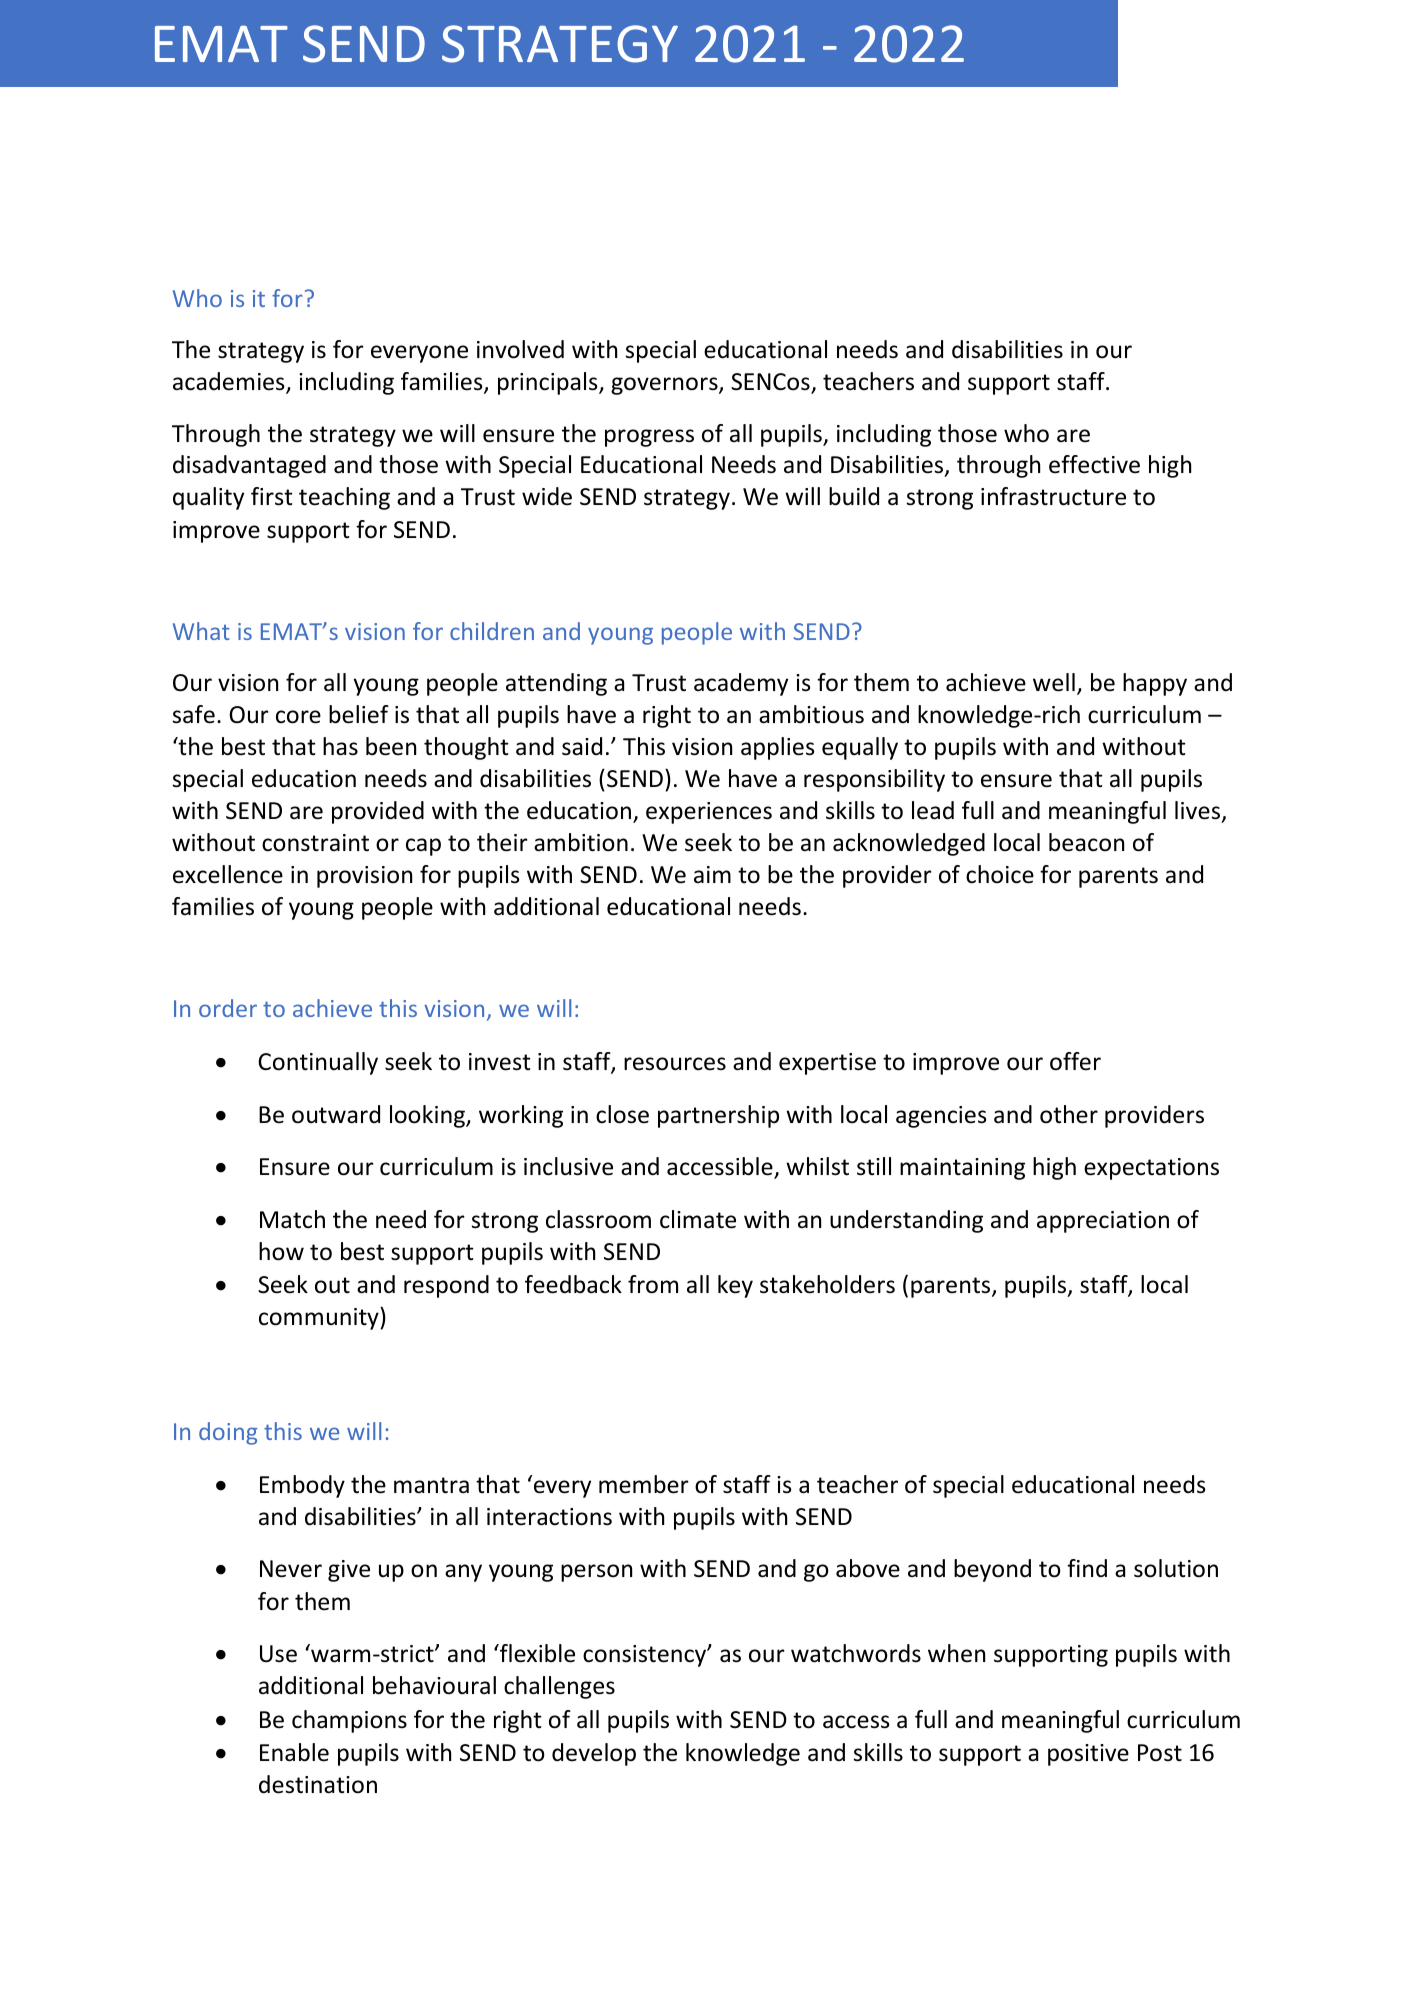 This image has height=2009, width=1421. Describe the element at coordinates (1054, 682) in the image. I see `well` at that location.
